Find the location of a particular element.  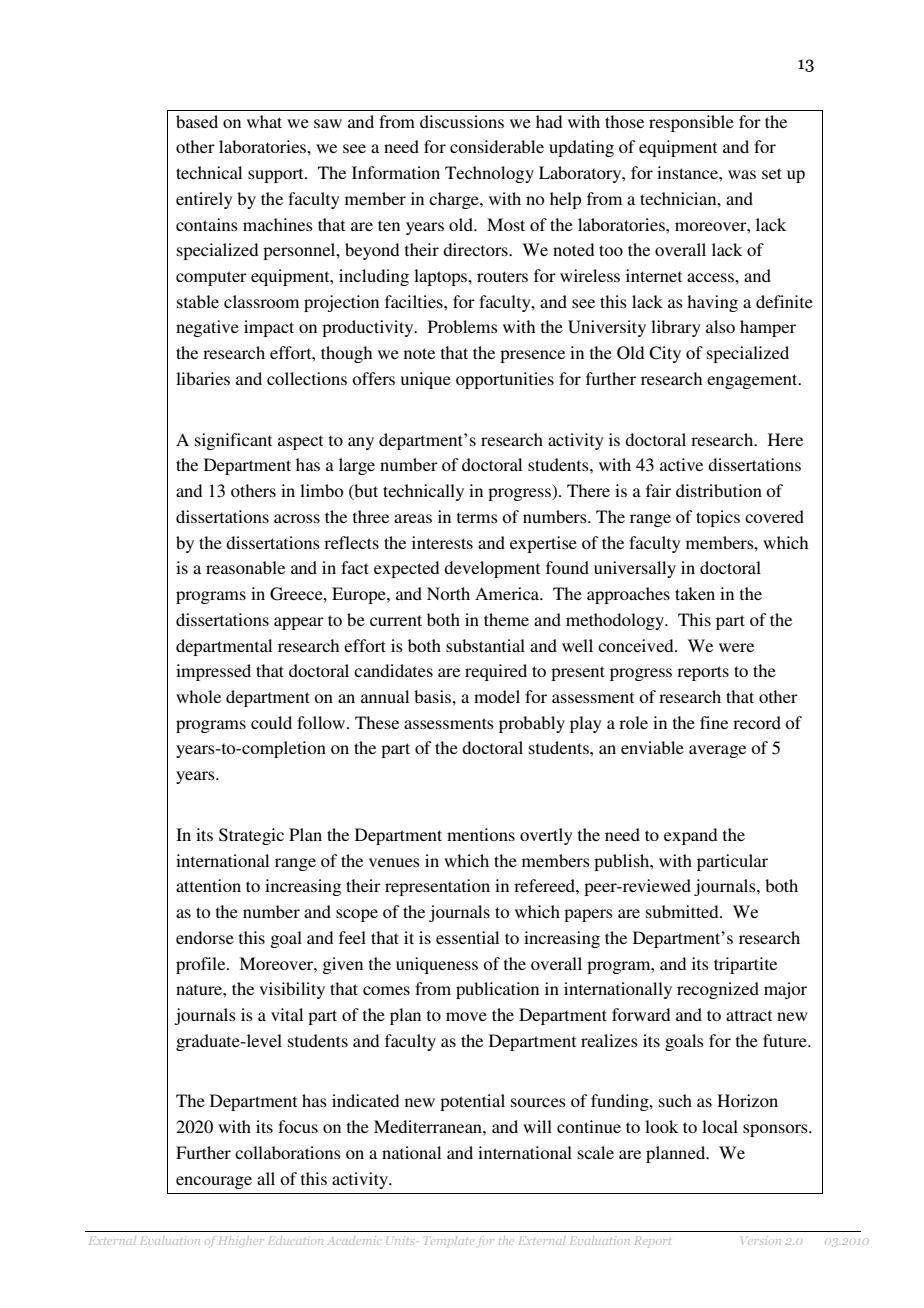

across is located at coordinates (297, 518).
